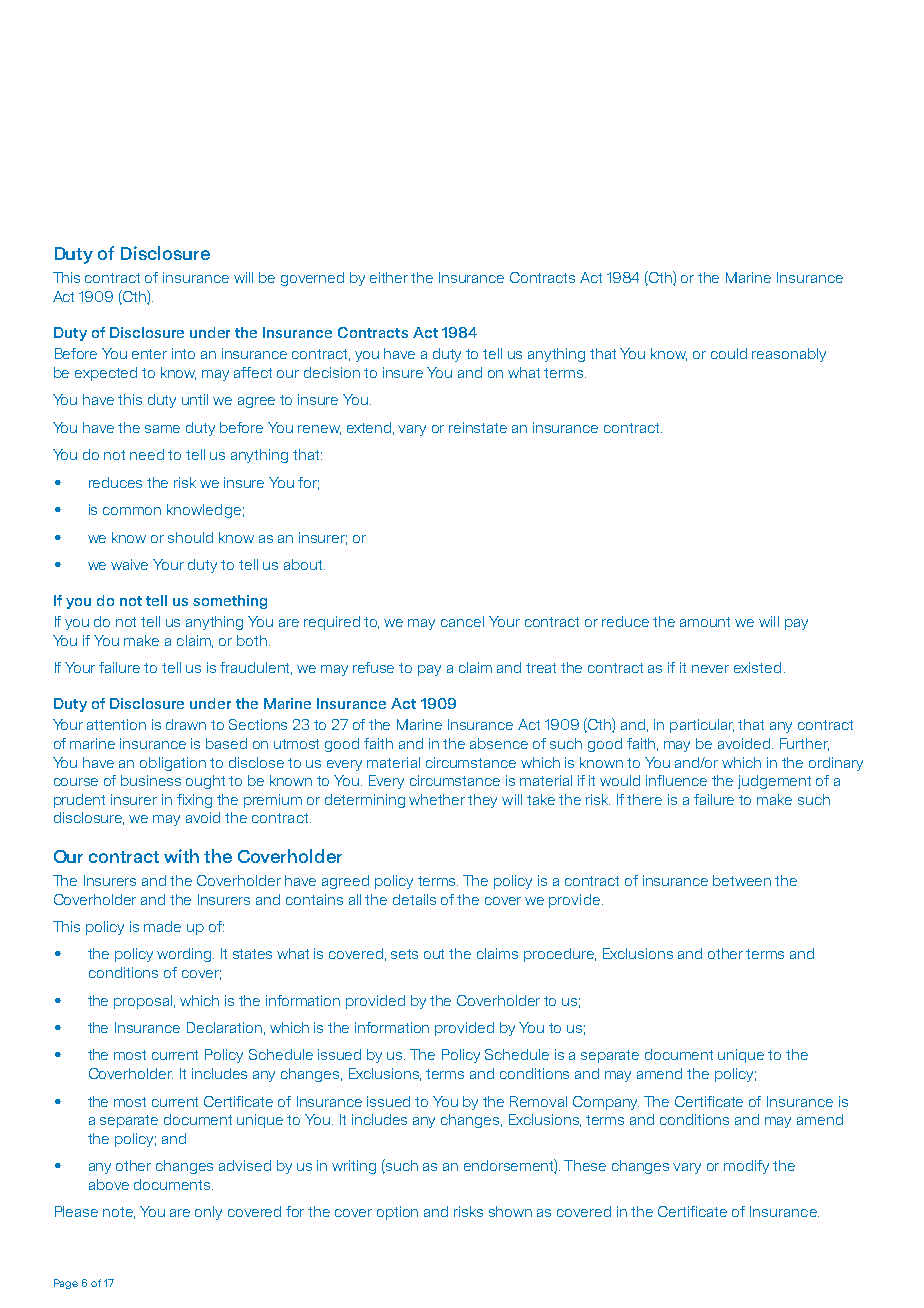 This screenshot has width=924, height=1308. What do you see at coordinates (742, 880) in the screenshot?
I see `between` at bounding box center [742, 880].
